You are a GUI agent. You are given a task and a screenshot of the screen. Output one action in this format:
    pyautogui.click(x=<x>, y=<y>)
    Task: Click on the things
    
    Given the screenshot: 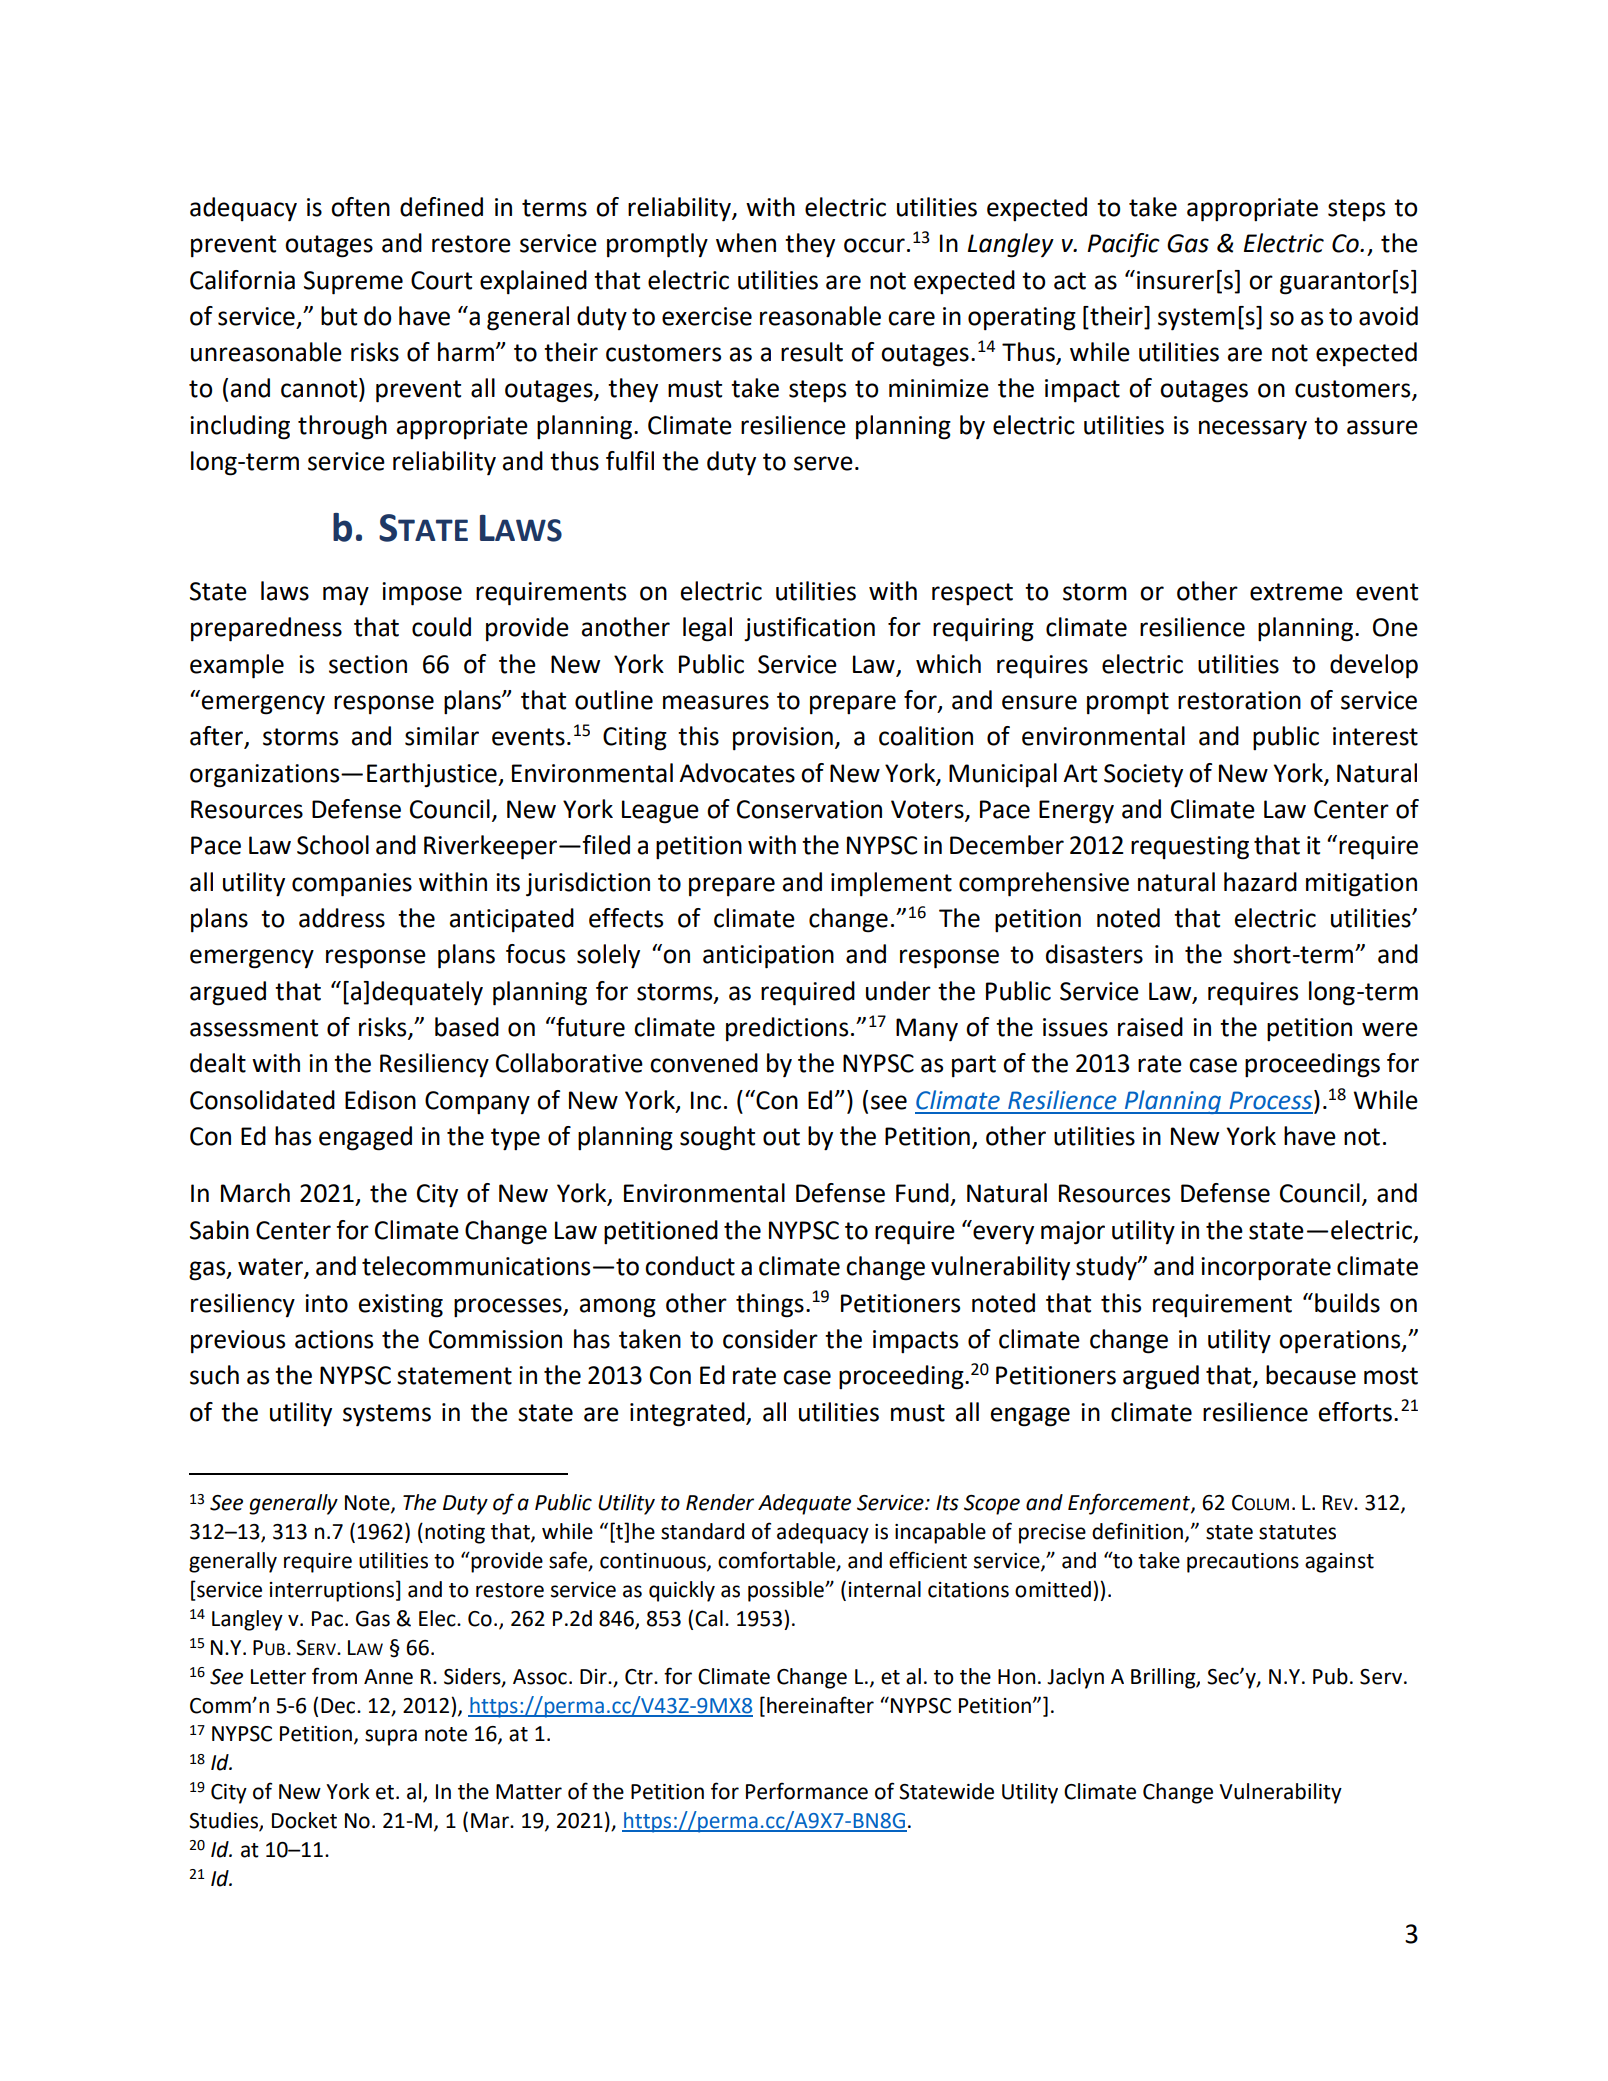 What is the action you would take?
    pyautogui.click(x=770, y=1305)
